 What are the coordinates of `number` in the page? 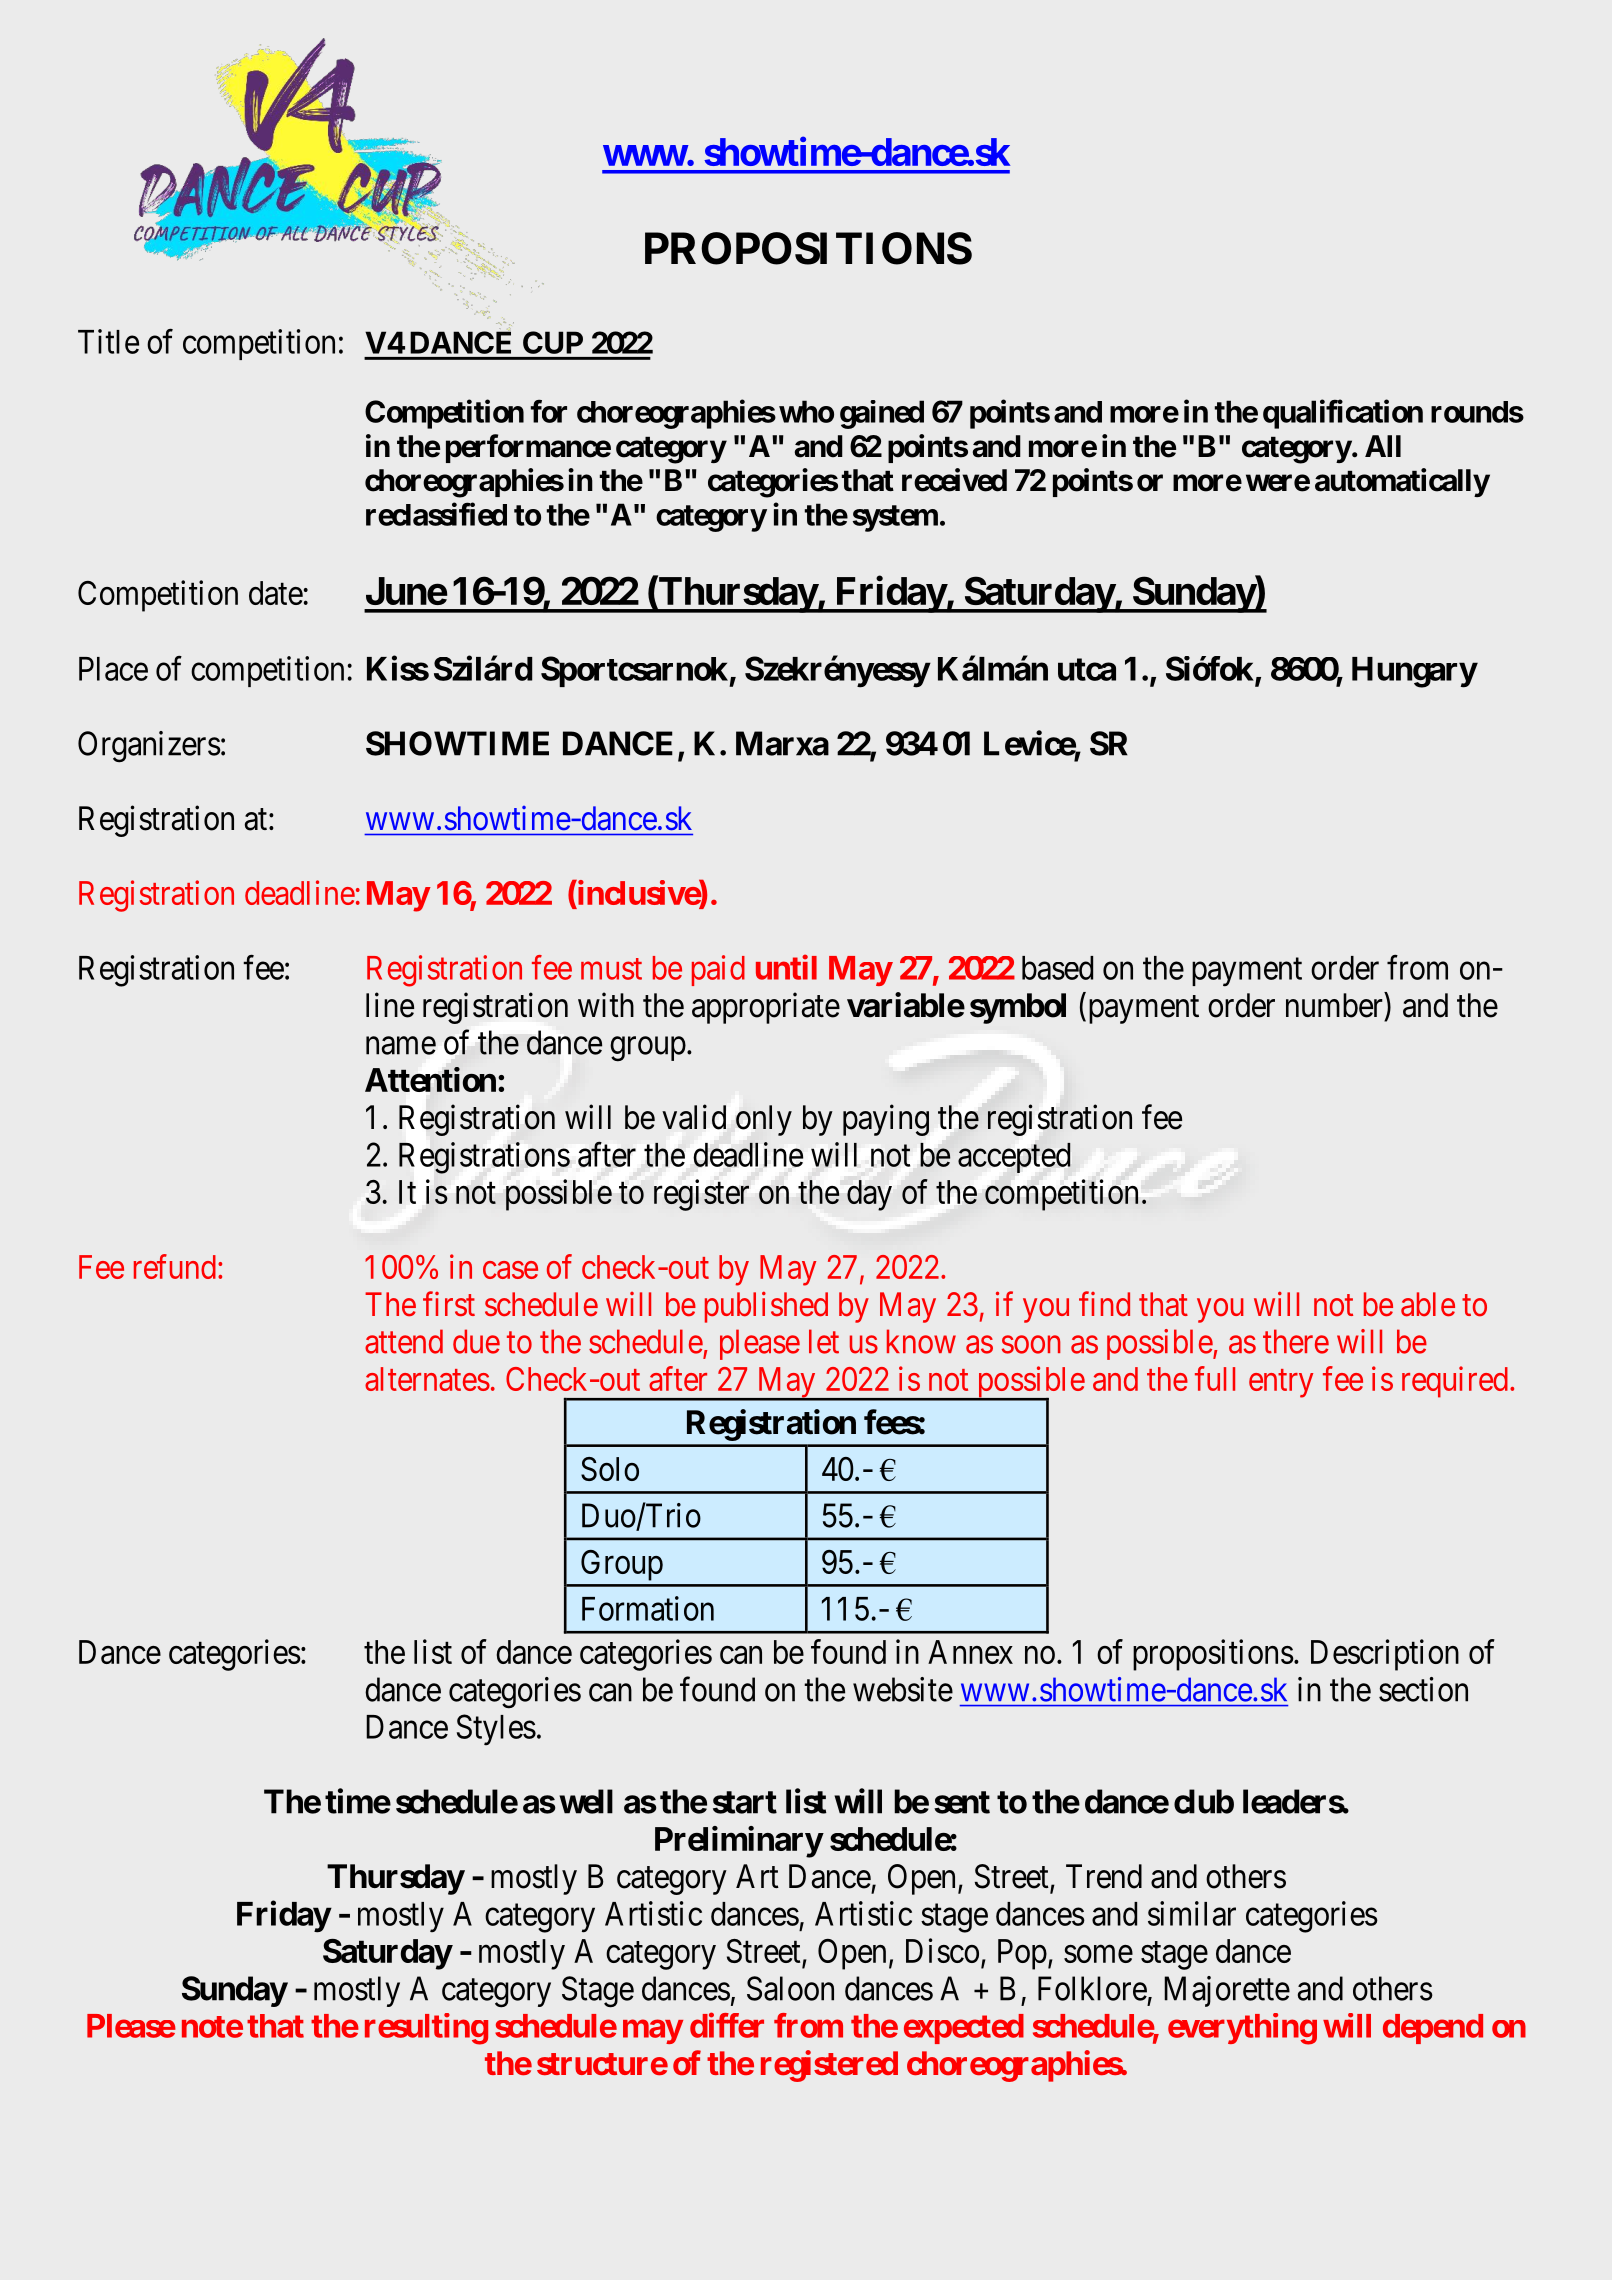 It's located at (1335, 1005).
